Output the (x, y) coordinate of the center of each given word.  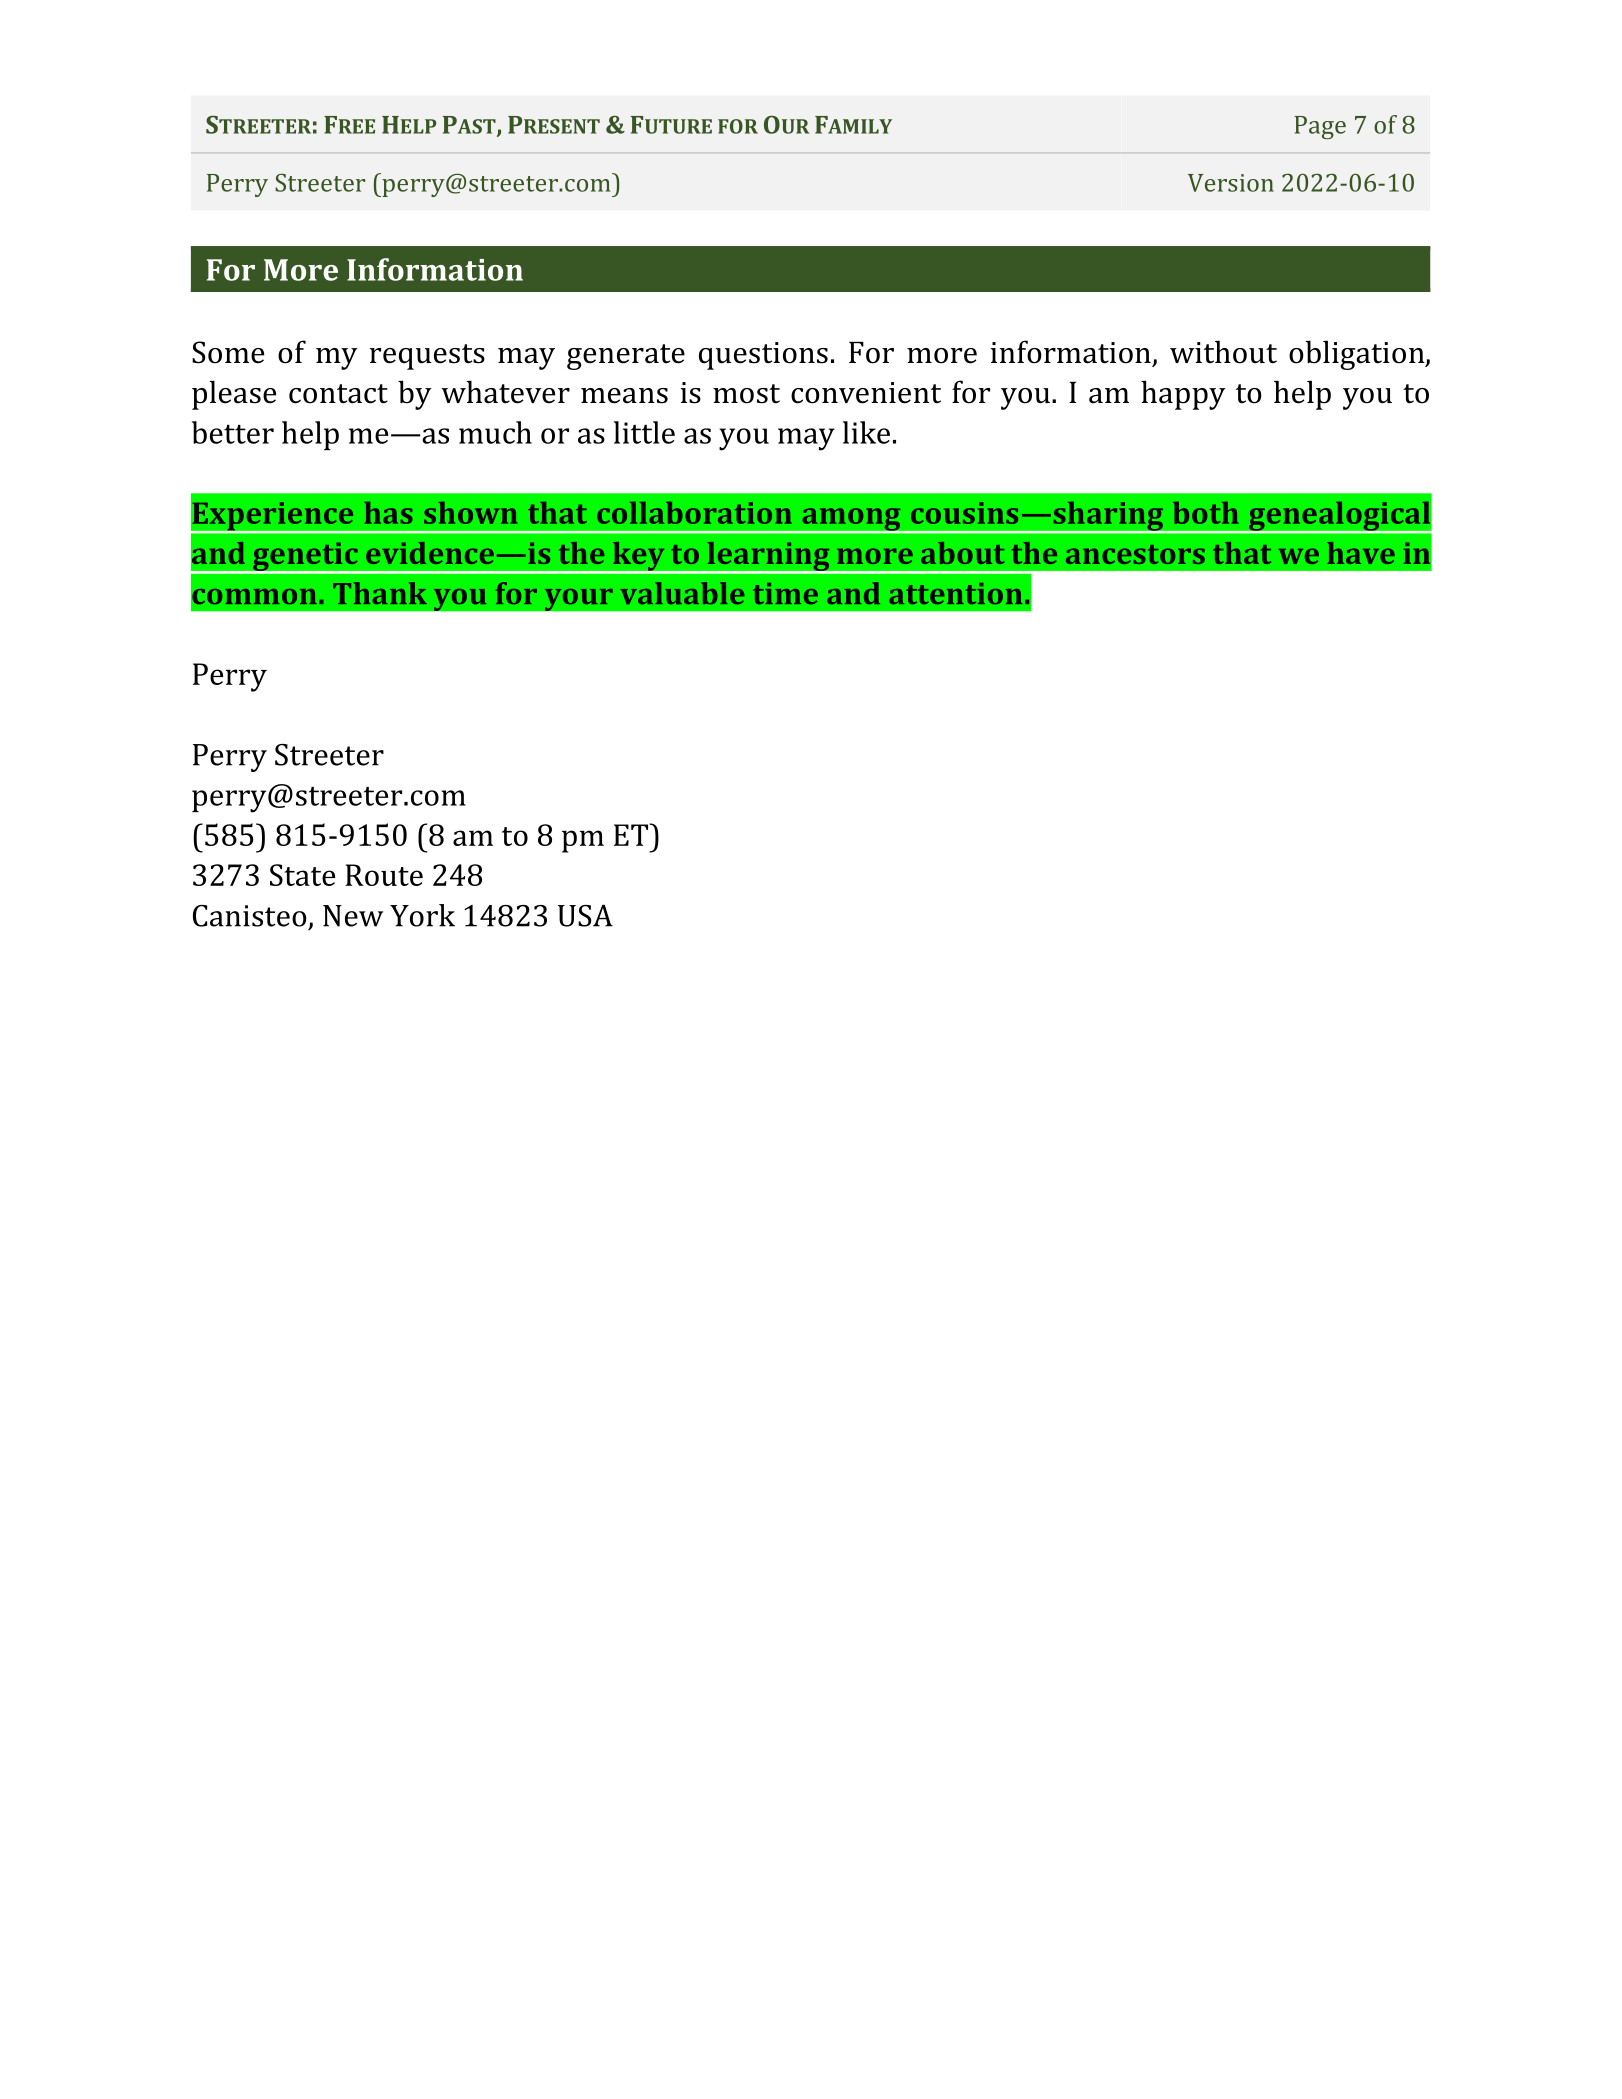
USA (585, 916)
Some (228, 352)
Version (1231, 183)
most (746, 394)
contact (338, 394)
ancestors (1135, 554)
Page (1320, 127)
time (785, 593)
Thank (380, 593)
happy (1183, 395)
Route (384, 875)
